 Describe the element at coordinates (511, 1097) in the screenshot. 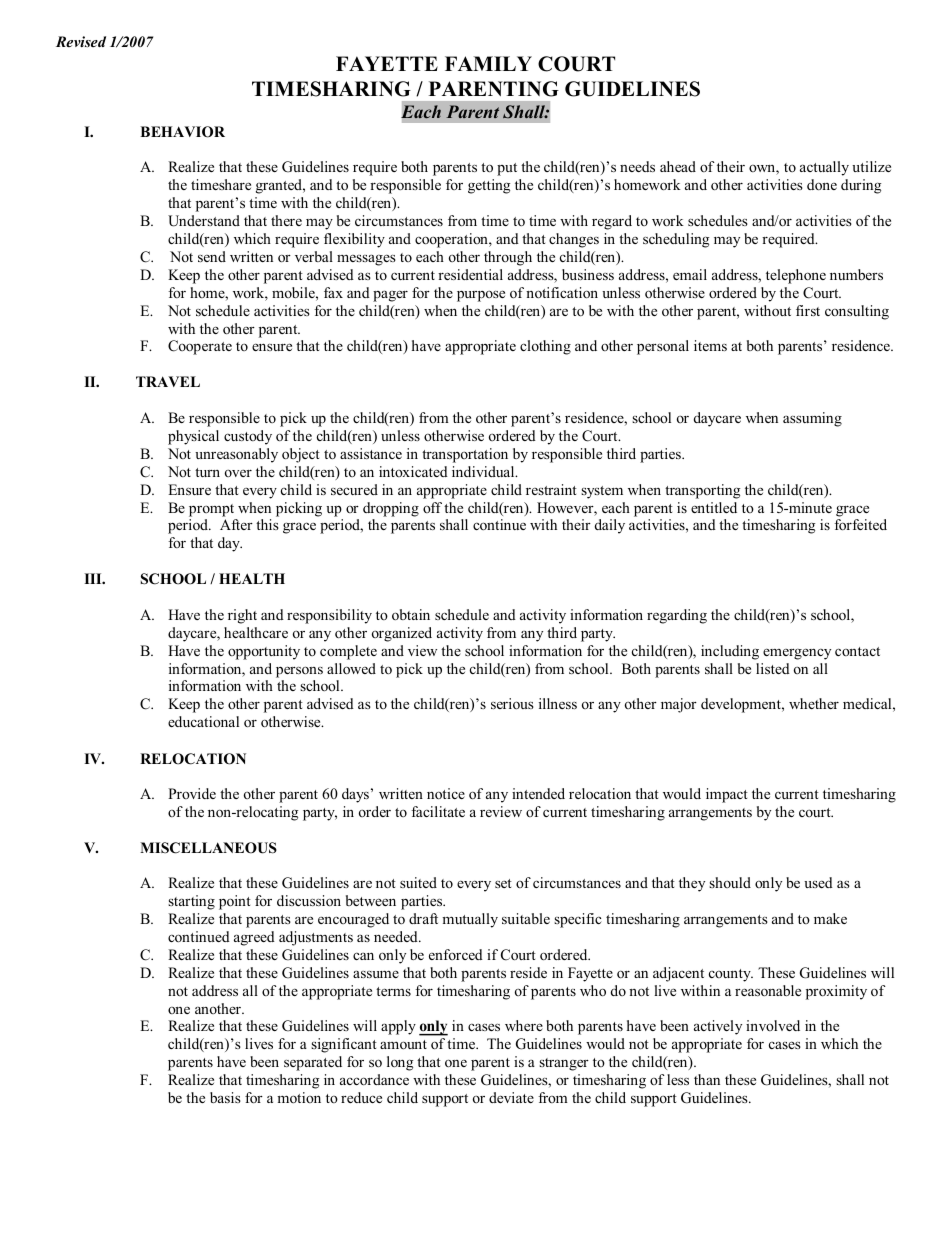

I see `deviate` at that location.
